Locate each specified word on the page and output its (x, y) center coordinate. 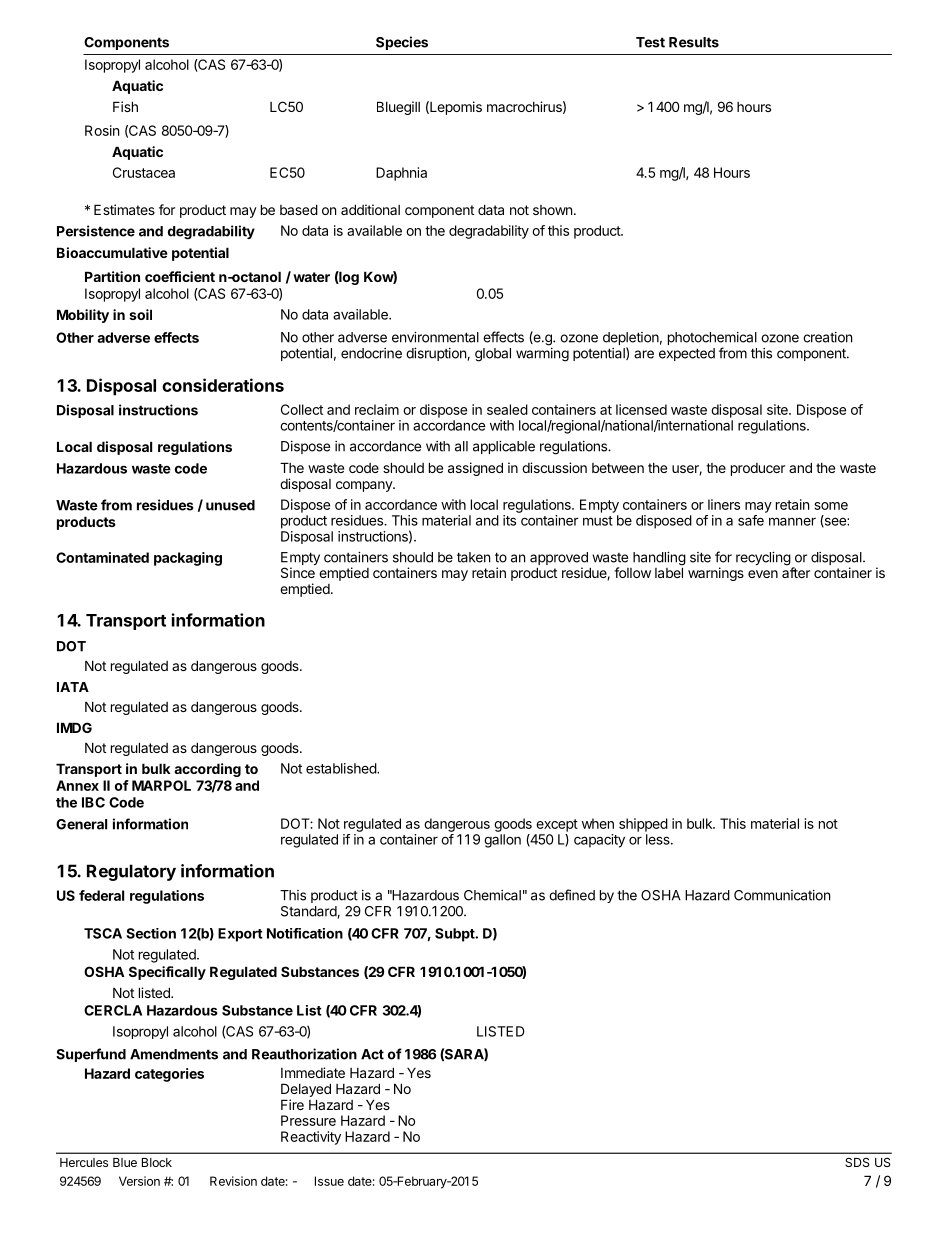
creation (827, 337)
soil (140, 314)
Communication (782, 895)
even (763, 574)
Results (694, 42)
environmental (435, 337)
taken (473, 557)
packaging (188, 559)
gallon (502, 841)
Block (157, 1162)
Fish (125, 106)
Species (402, 43)
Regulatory (131, 872)
